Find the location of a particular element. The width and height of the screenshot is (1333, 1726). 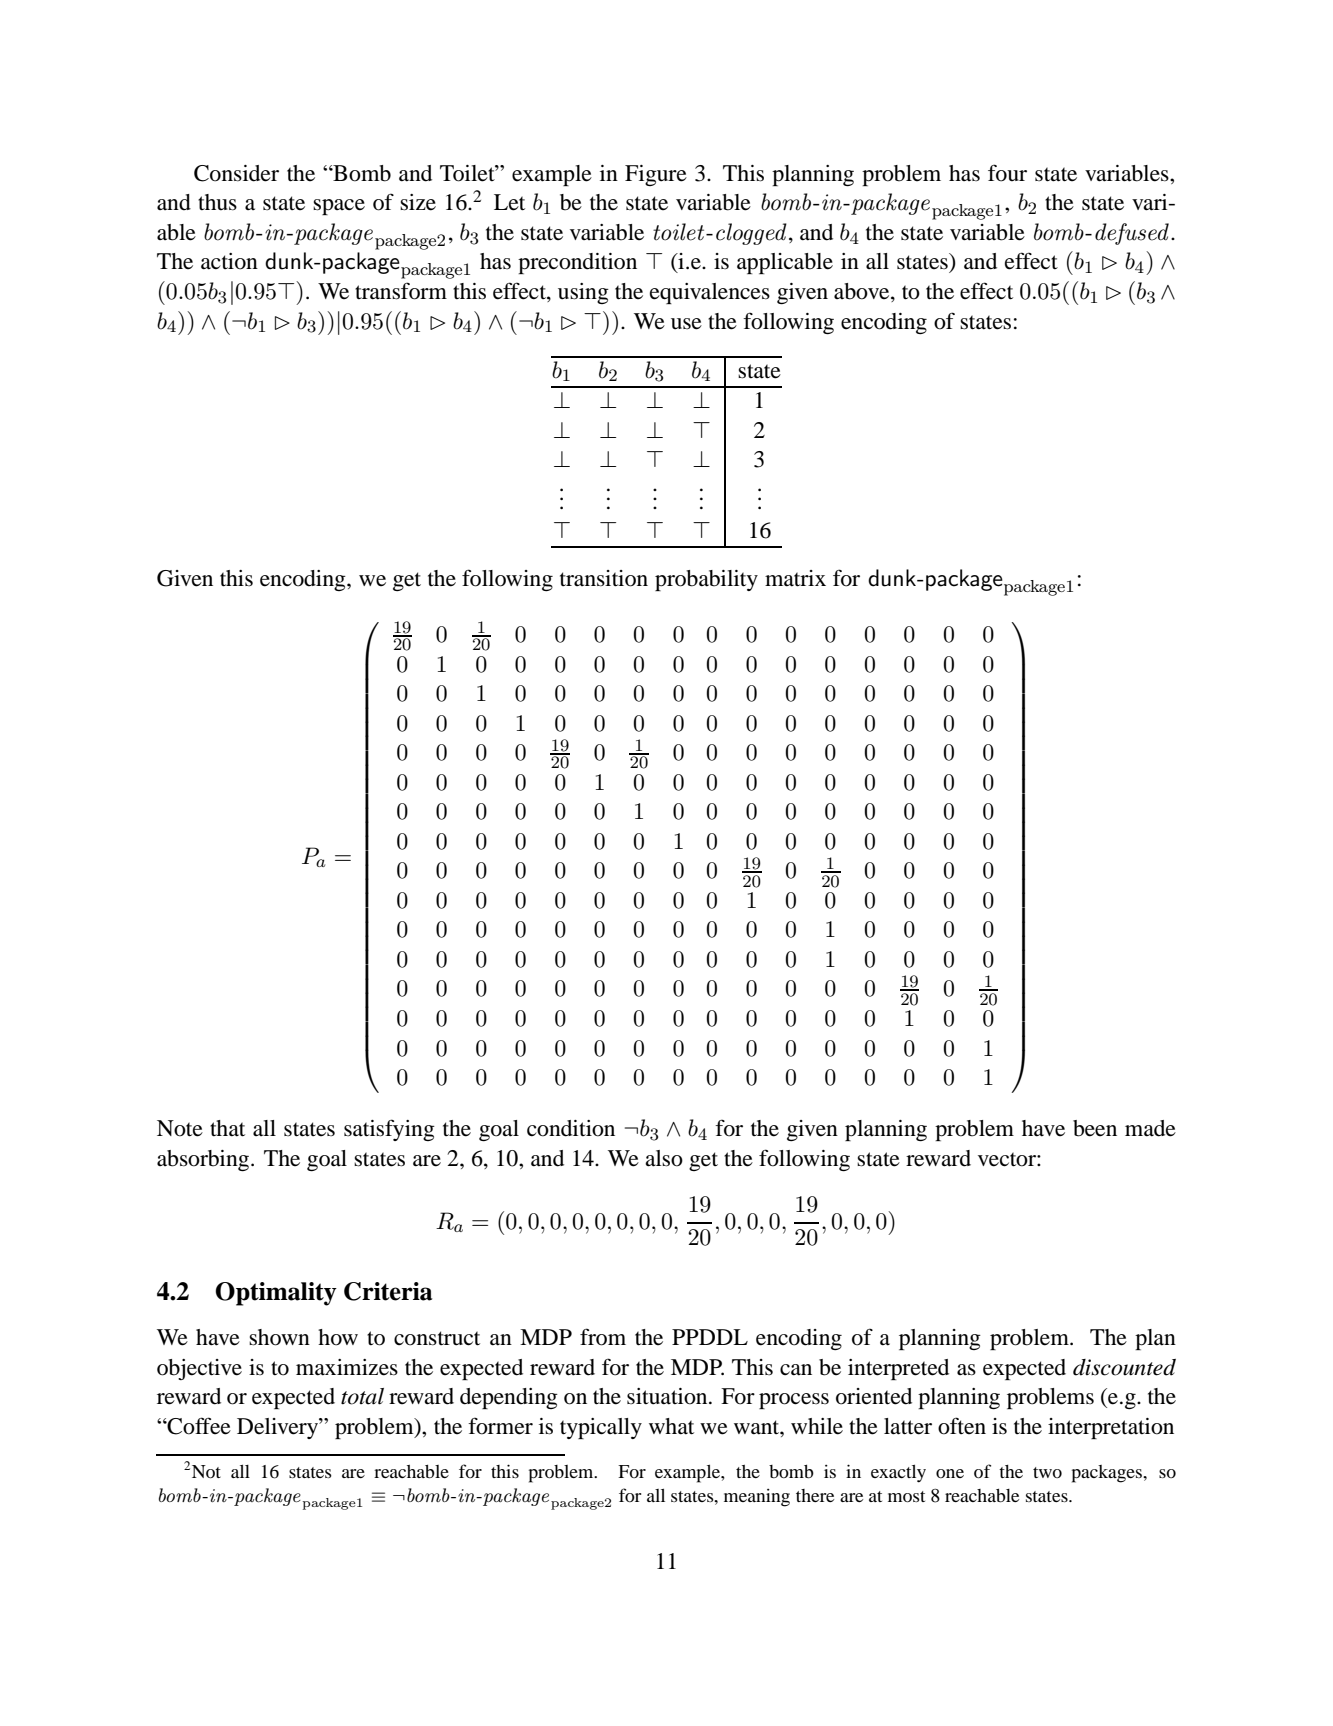

what is located at coordinates (671, 1426).
